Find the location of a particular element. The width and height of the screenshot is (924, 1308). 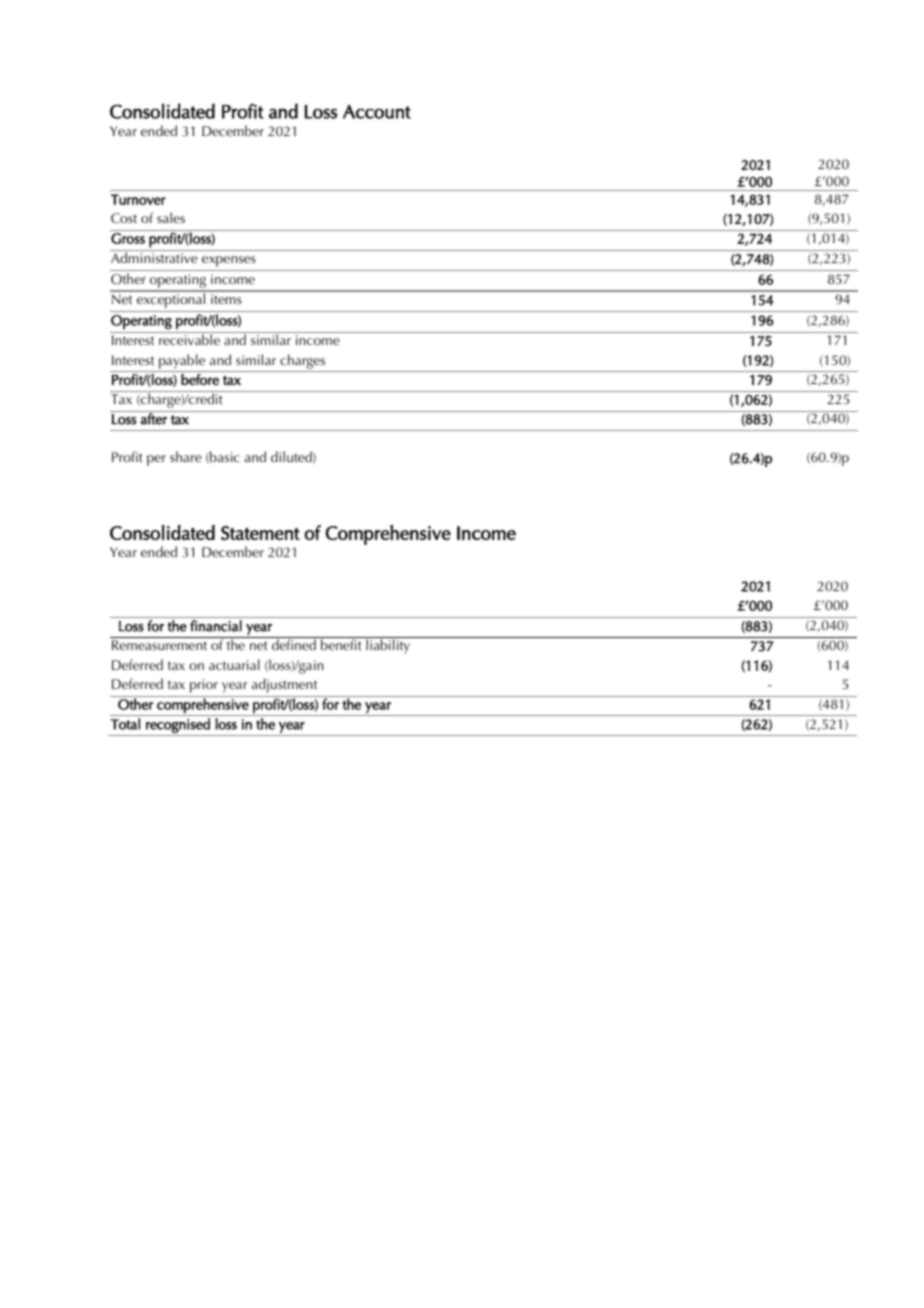

adjustment is located at coordinates (284, 685).
